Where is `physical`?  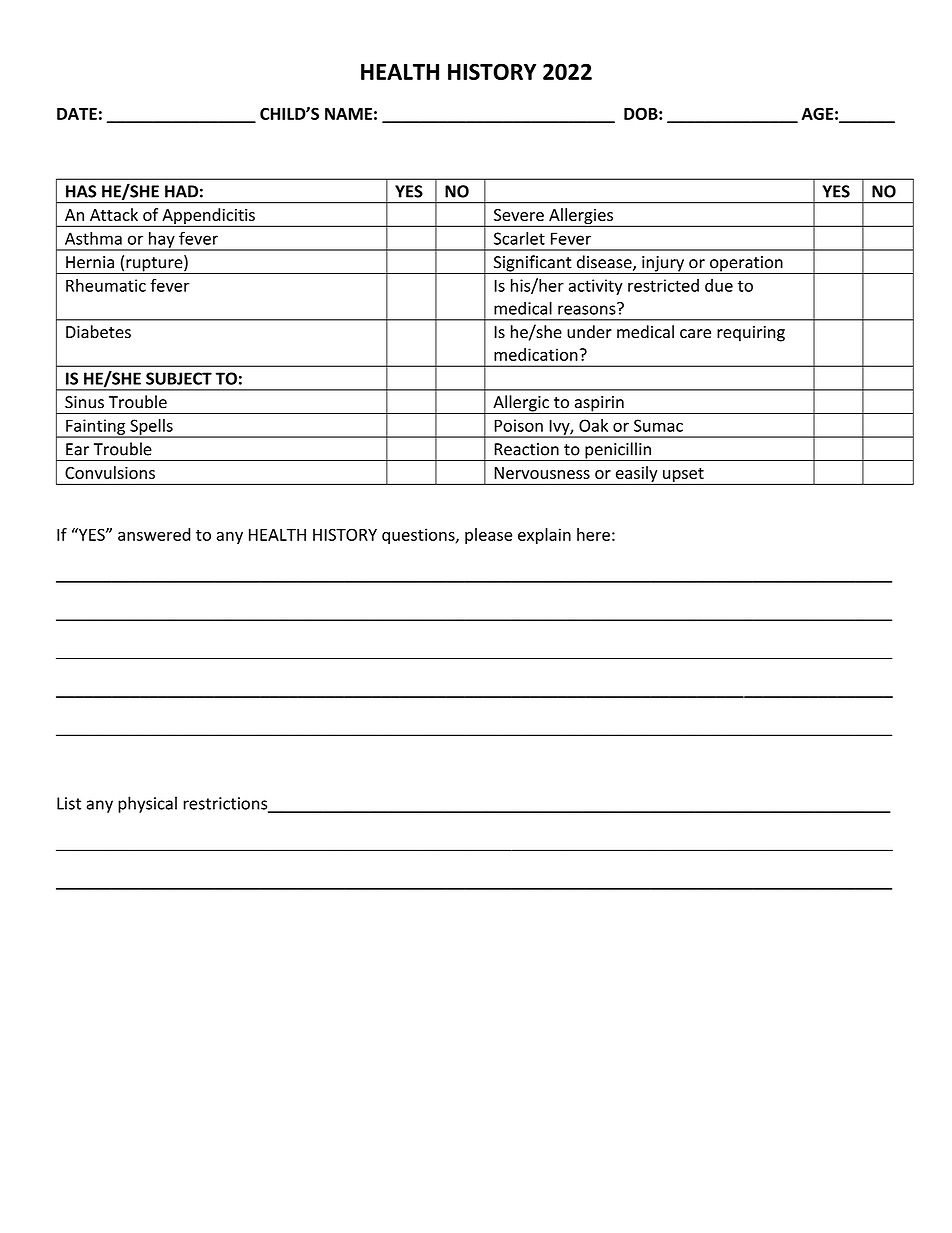 physical is located at coordinates (147, 804).
